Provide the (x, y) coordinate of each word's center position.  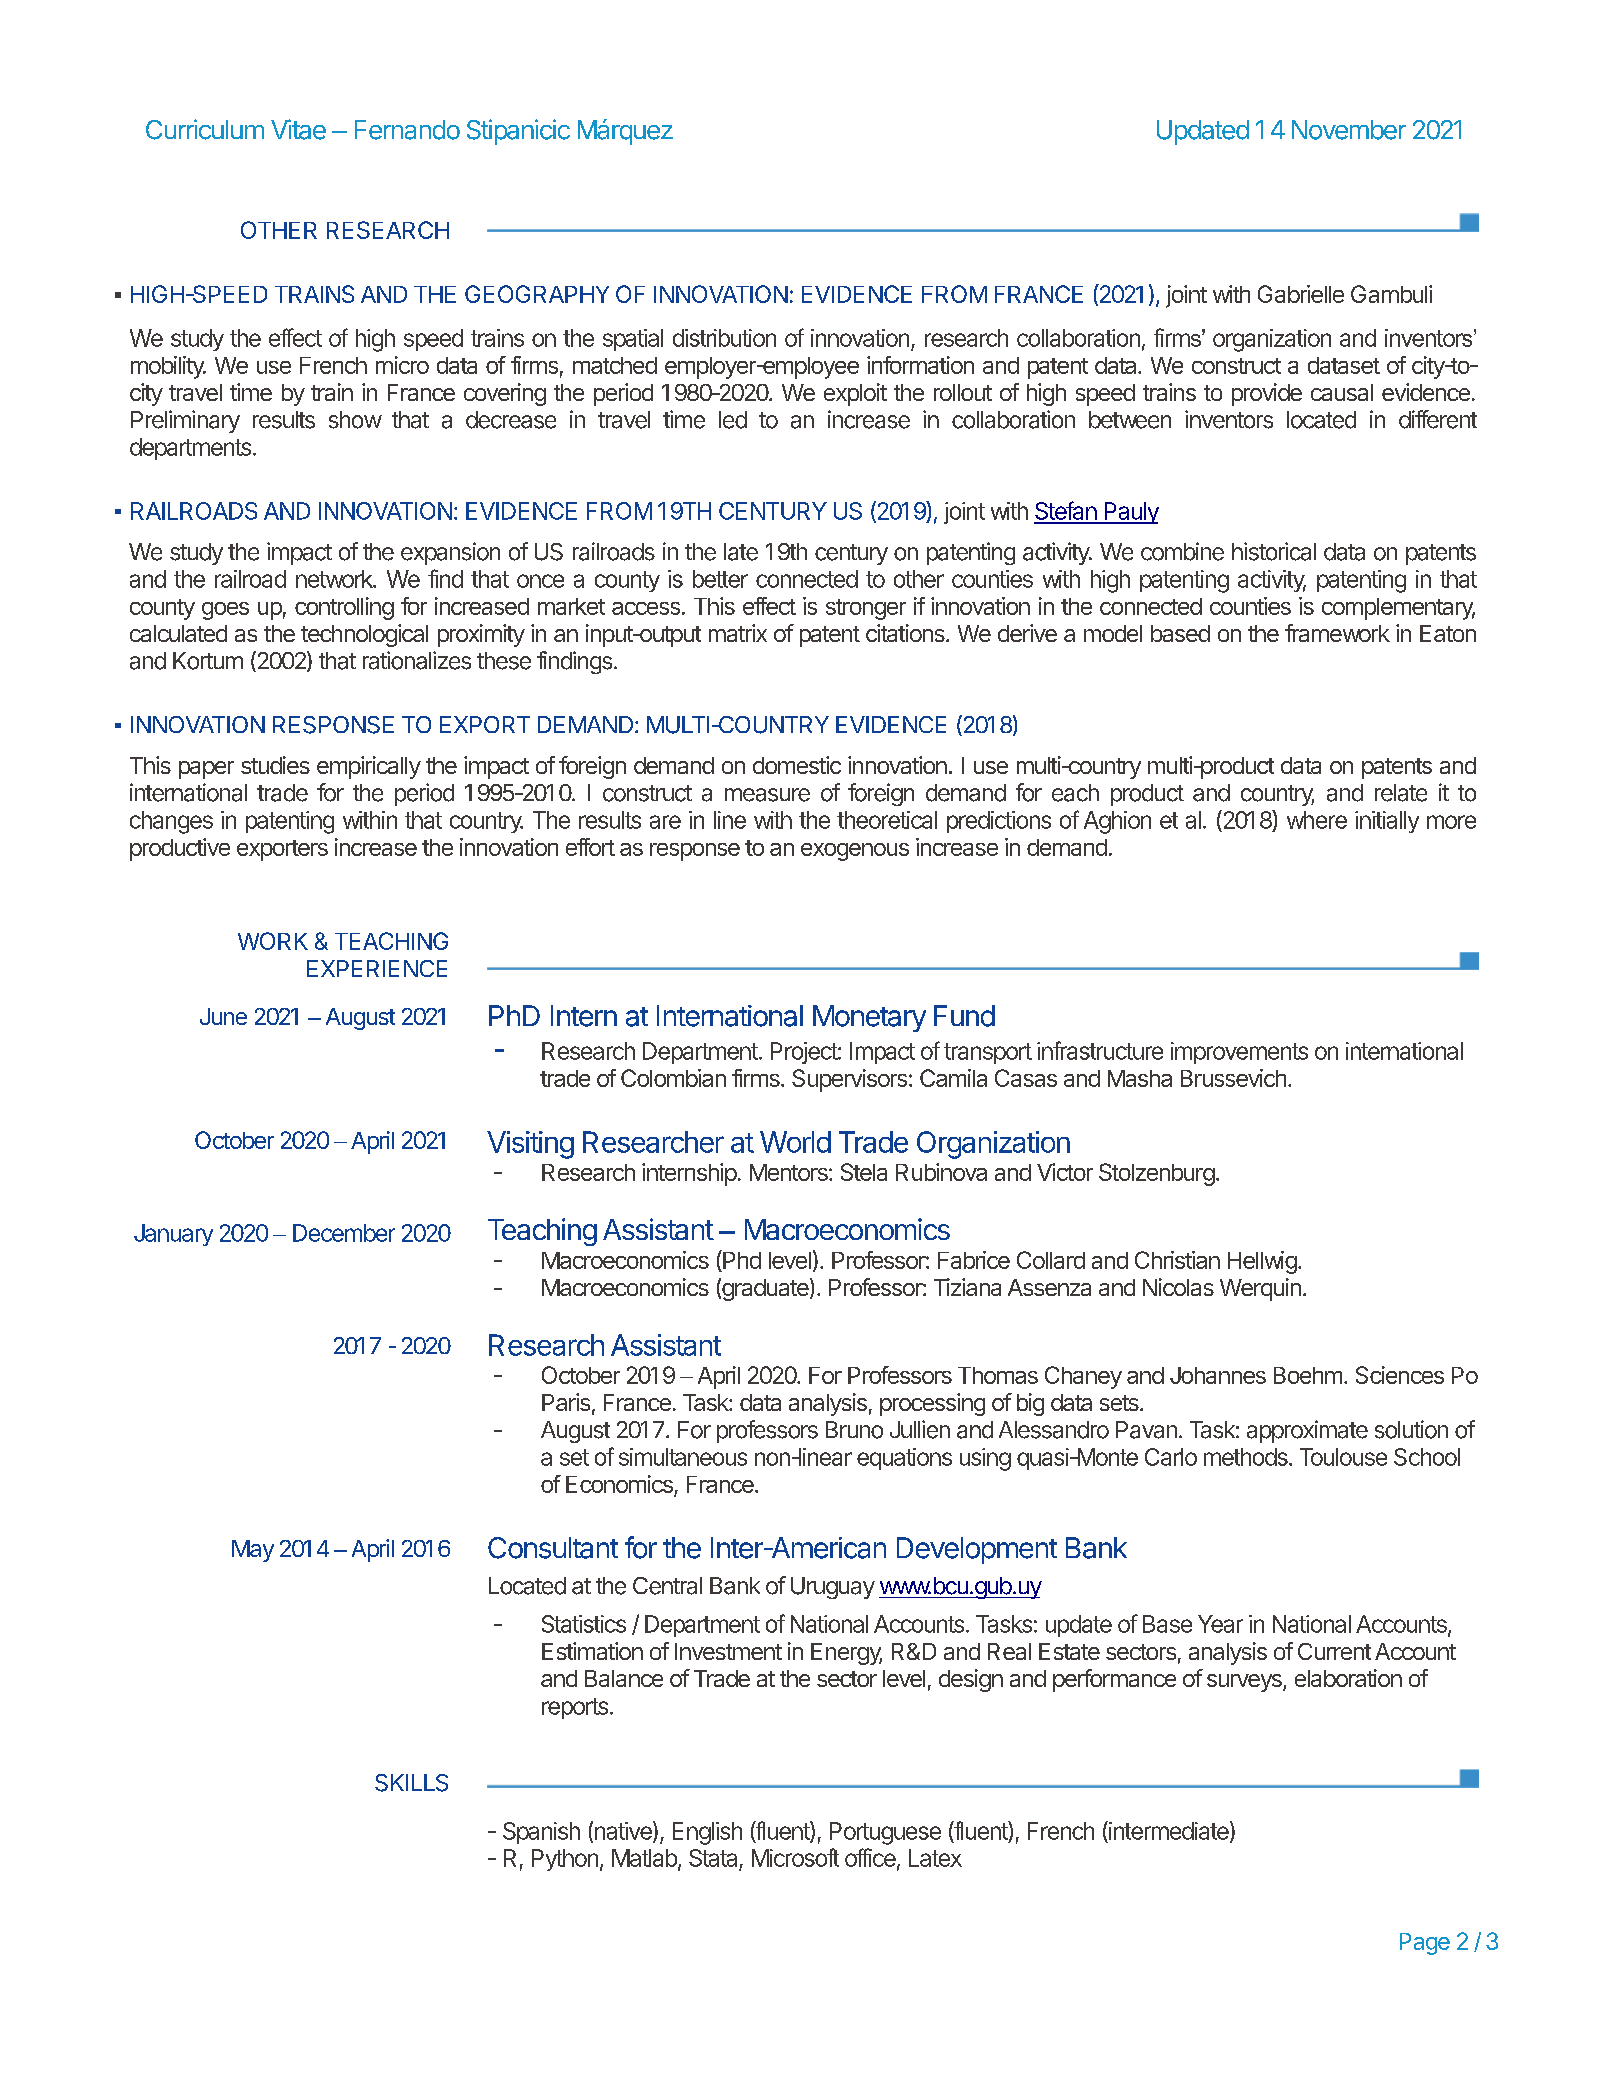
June (223, 1016)
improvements (1239, 1053)
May (253, 1551)
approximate (1307, 1431)
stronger (866, 609)
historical (1274, 551)
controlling (344, 608)
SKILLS (411, 1783)
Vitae (298, 129)
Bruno (854, 1430)
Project (805, 1053)
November (1349, 130)
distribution (724, 338)
